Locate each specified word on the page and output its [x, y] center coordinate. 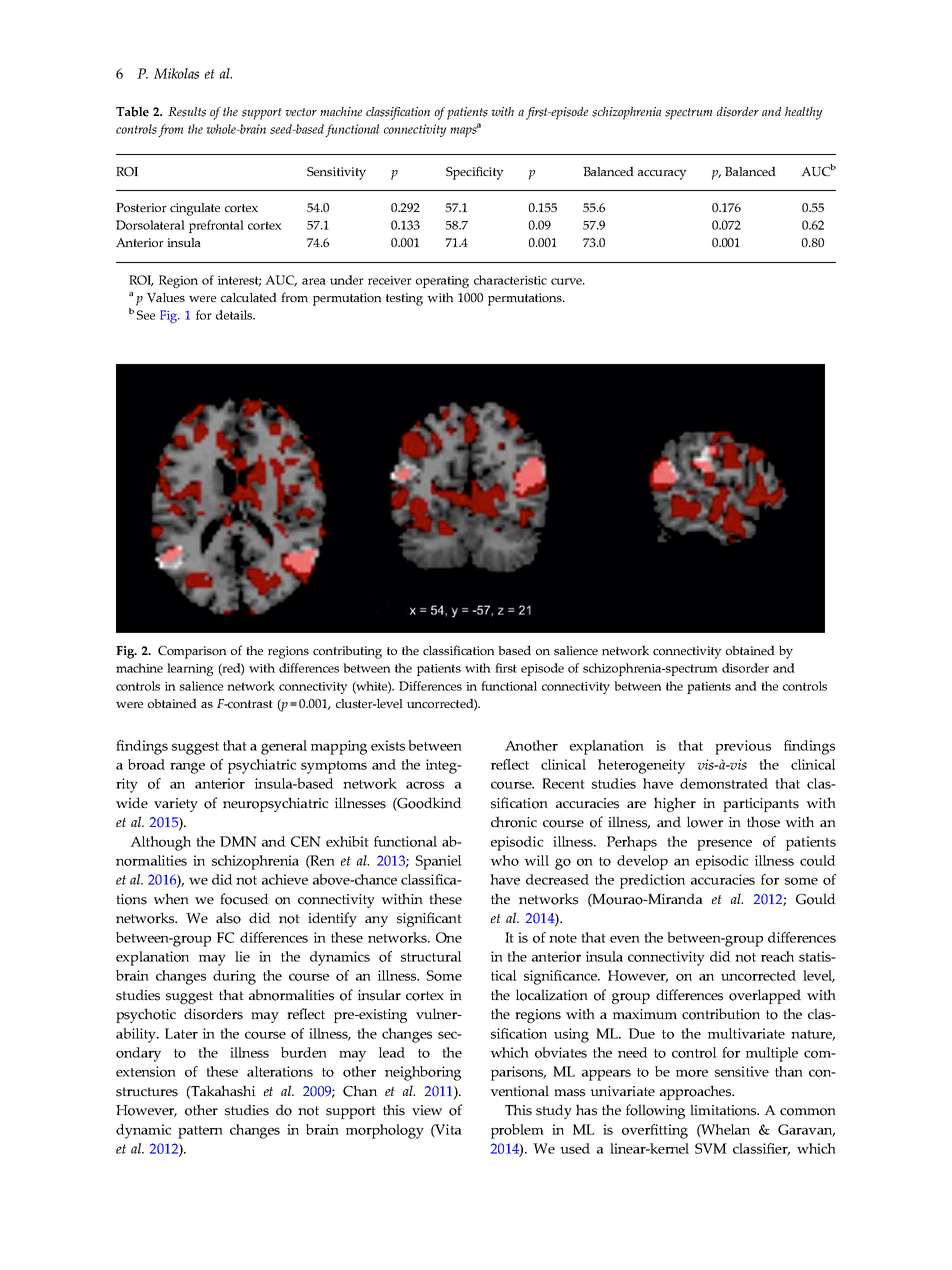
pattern [200, 1132]
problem [517, 1131]
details [235, 315]
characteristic [510, 280]
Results [187, 112]
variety [176, 805]
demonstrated [724, 783]
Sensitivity [336, 173]
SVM [711, 1148]
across [425, 785]
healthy [803, 113]
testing [404, 299]
